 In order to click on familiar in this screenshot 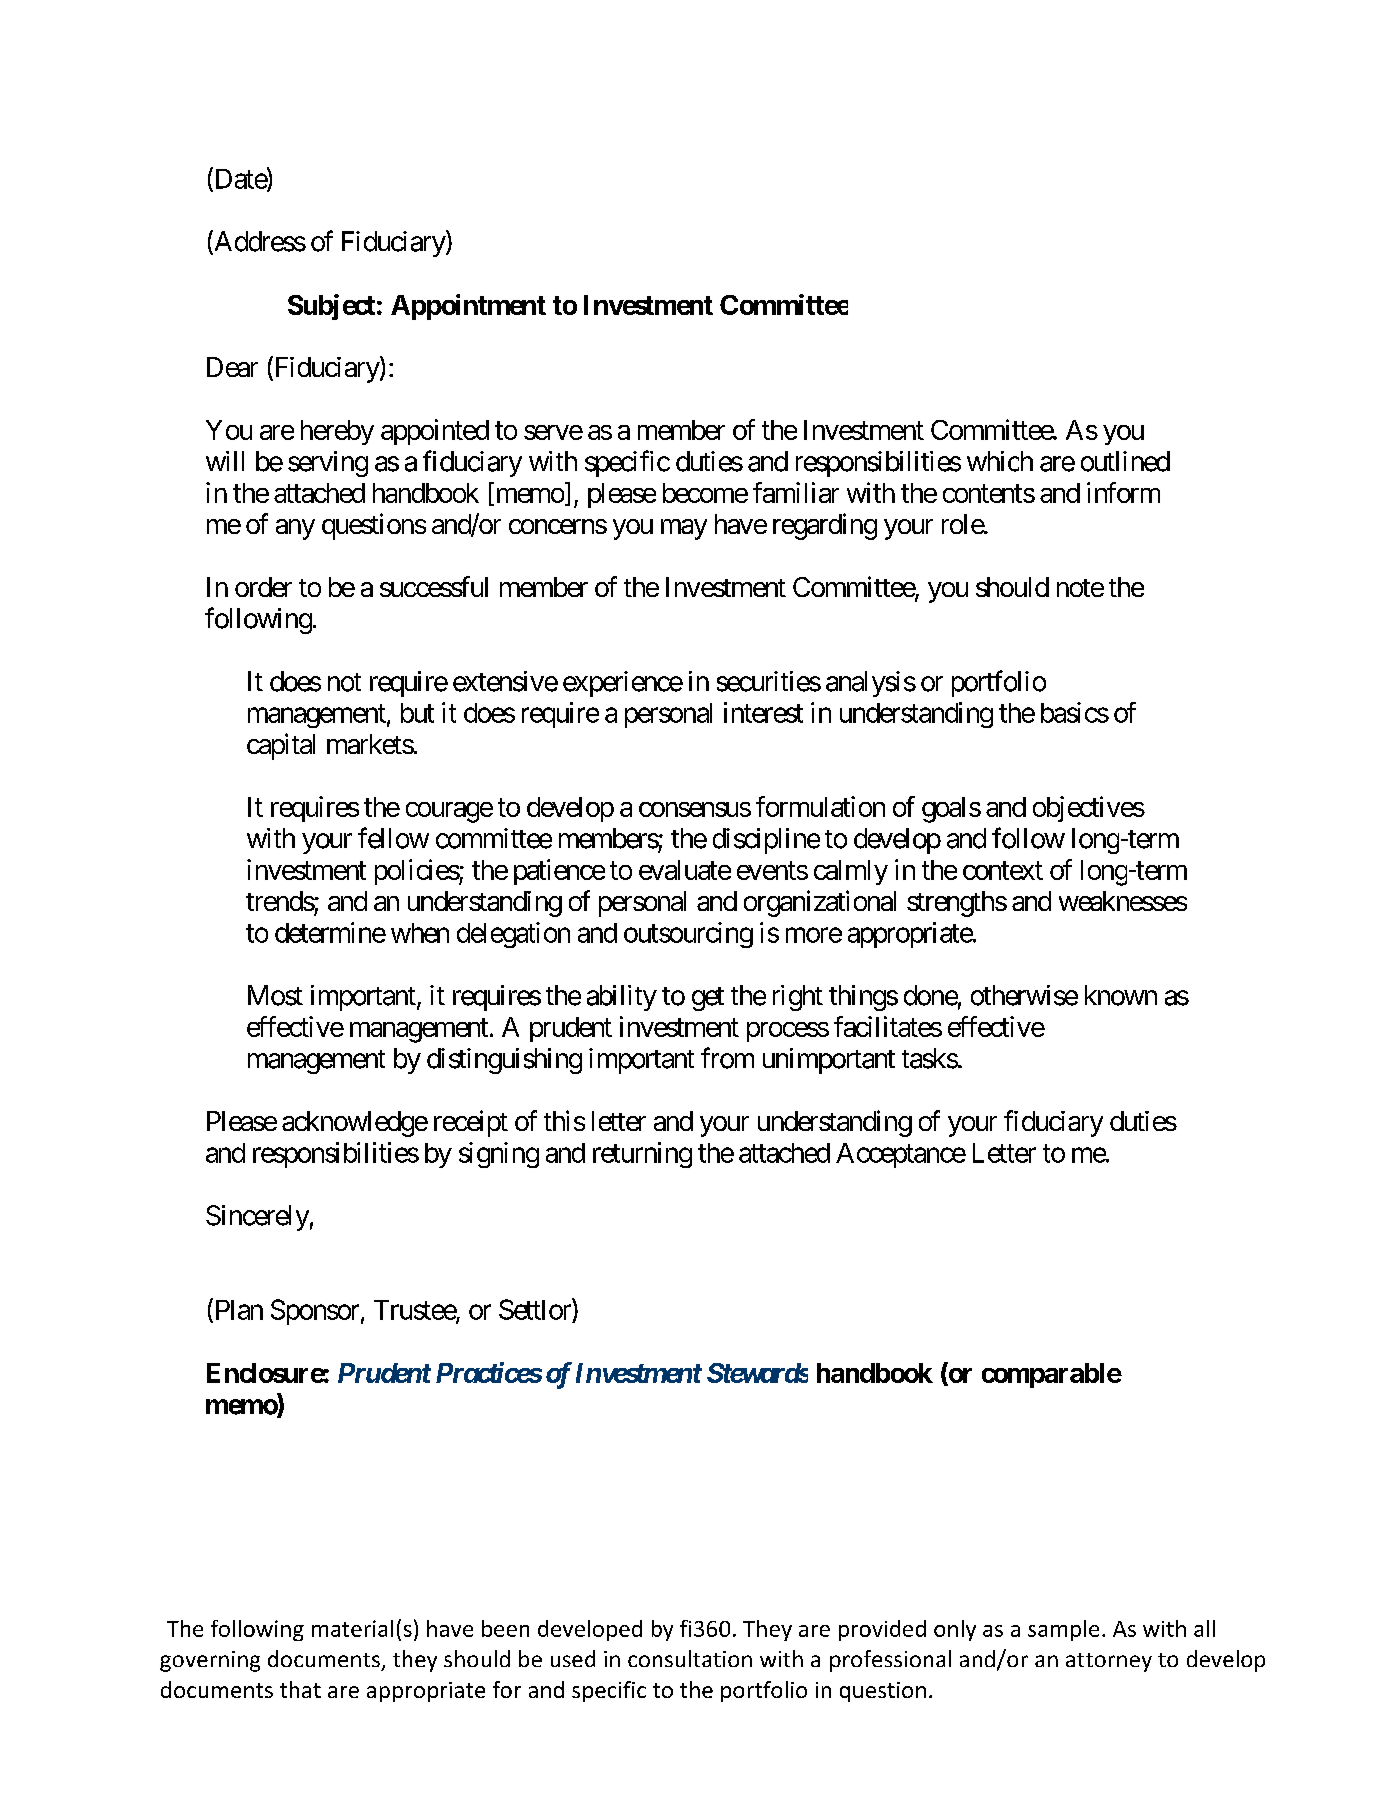, I will do `click(796, 492)`.
